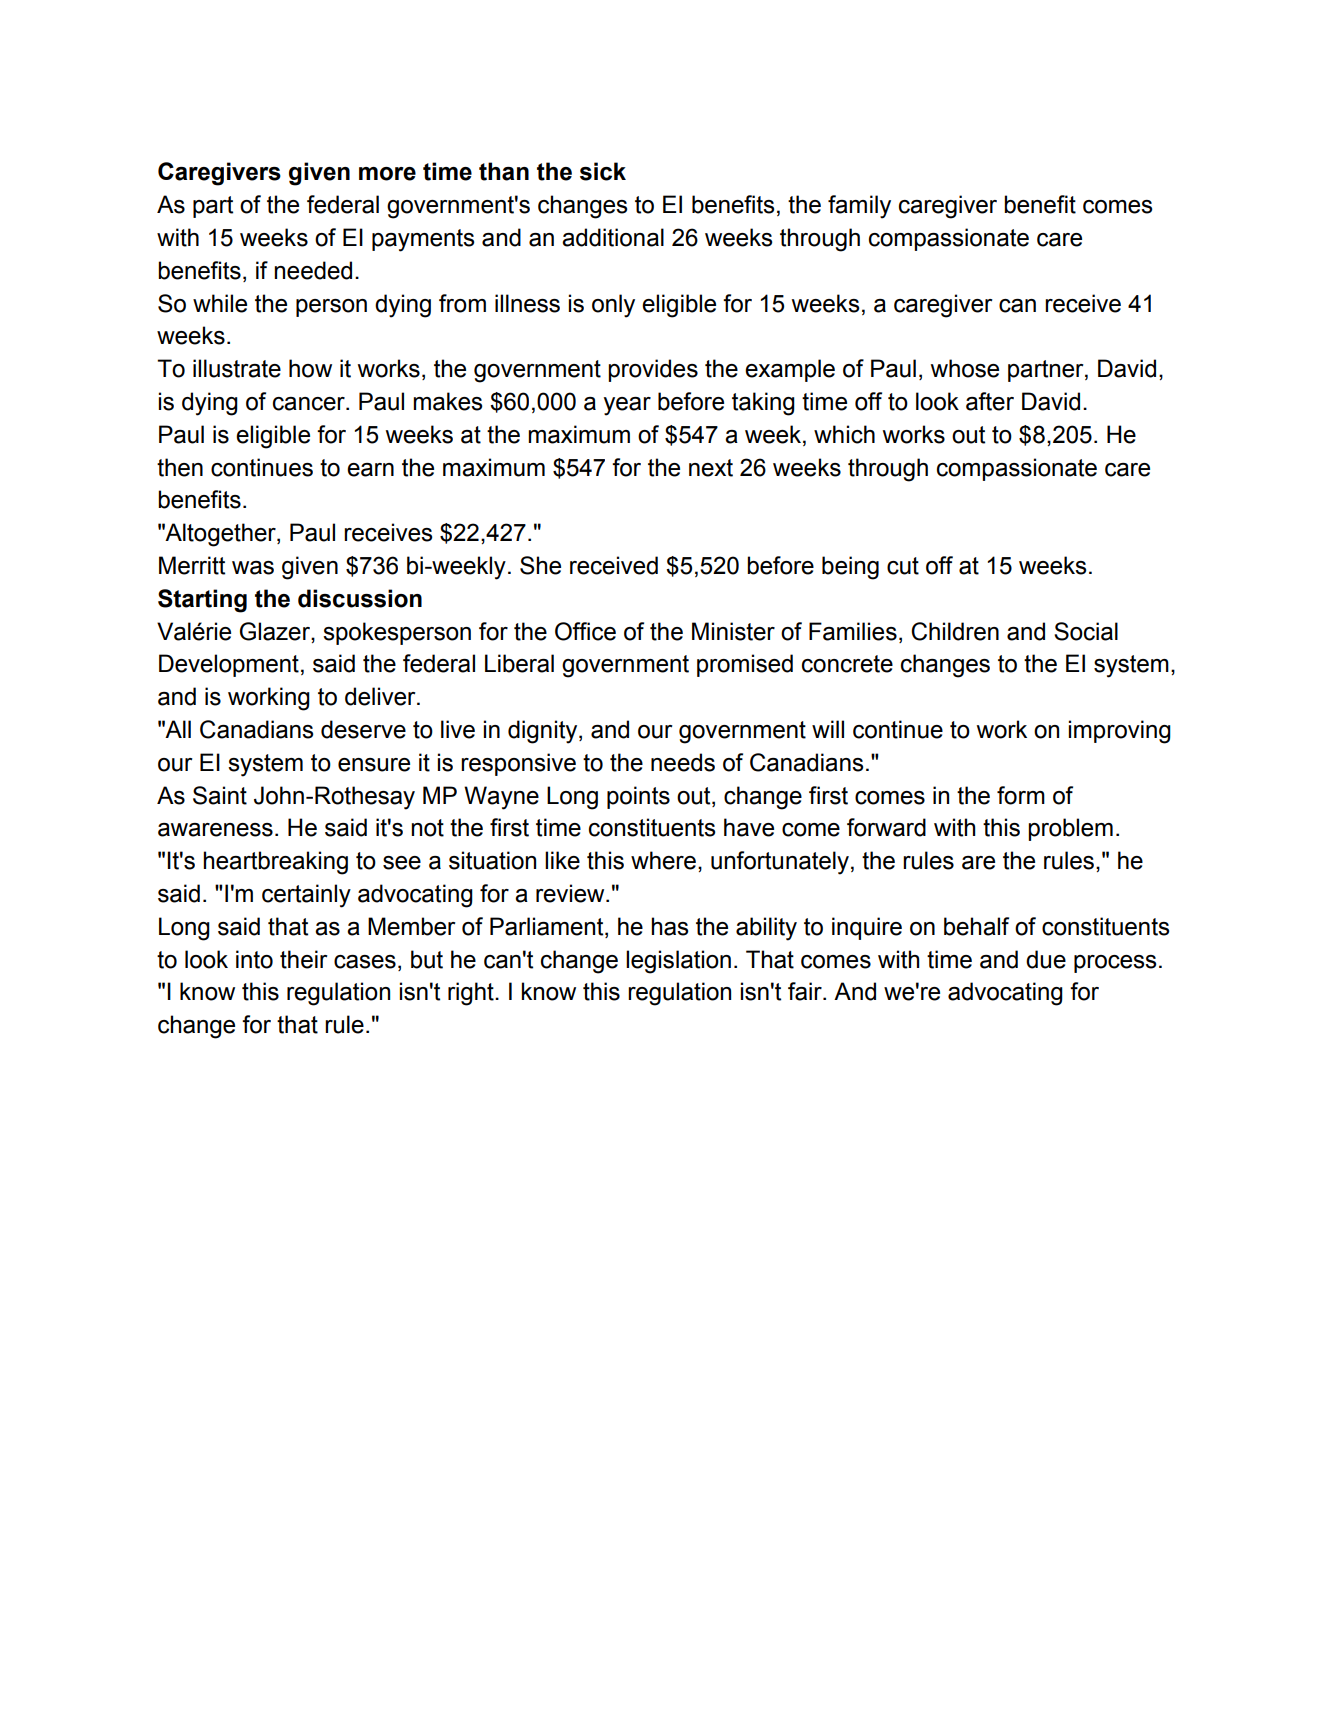 This document has height=1732, width=1338. I want to click on more, so click(387, 174).
